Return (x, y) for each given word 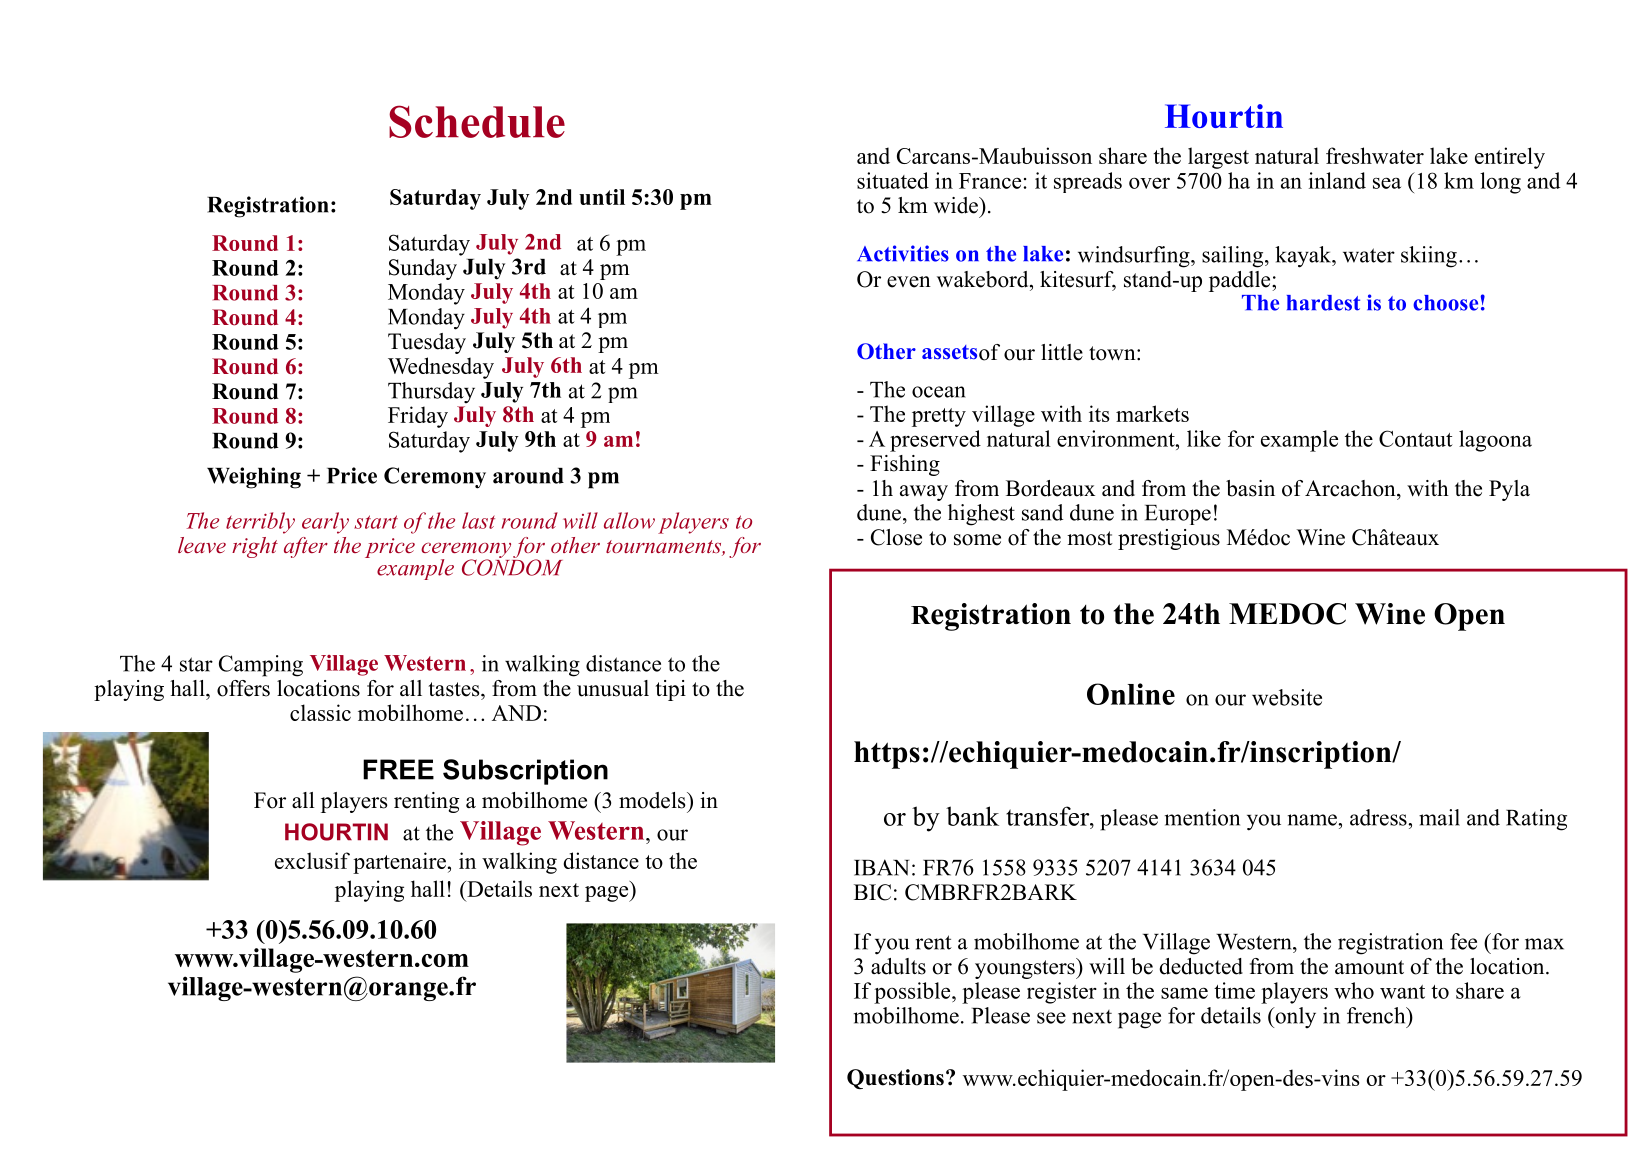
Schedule (477, 121)
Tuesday (427, 343)
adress (1379, 817)
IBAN (881, 867)
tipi (670, 690)
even (909, 282)
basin (1250, 488)
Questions (895, 1079)
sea (1387, 183)
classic (320, 712)
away (924, 493)
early (325, 523)
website (1287, 697)
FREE (398, 769)
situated (893, 180)
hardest (1323, 303)
